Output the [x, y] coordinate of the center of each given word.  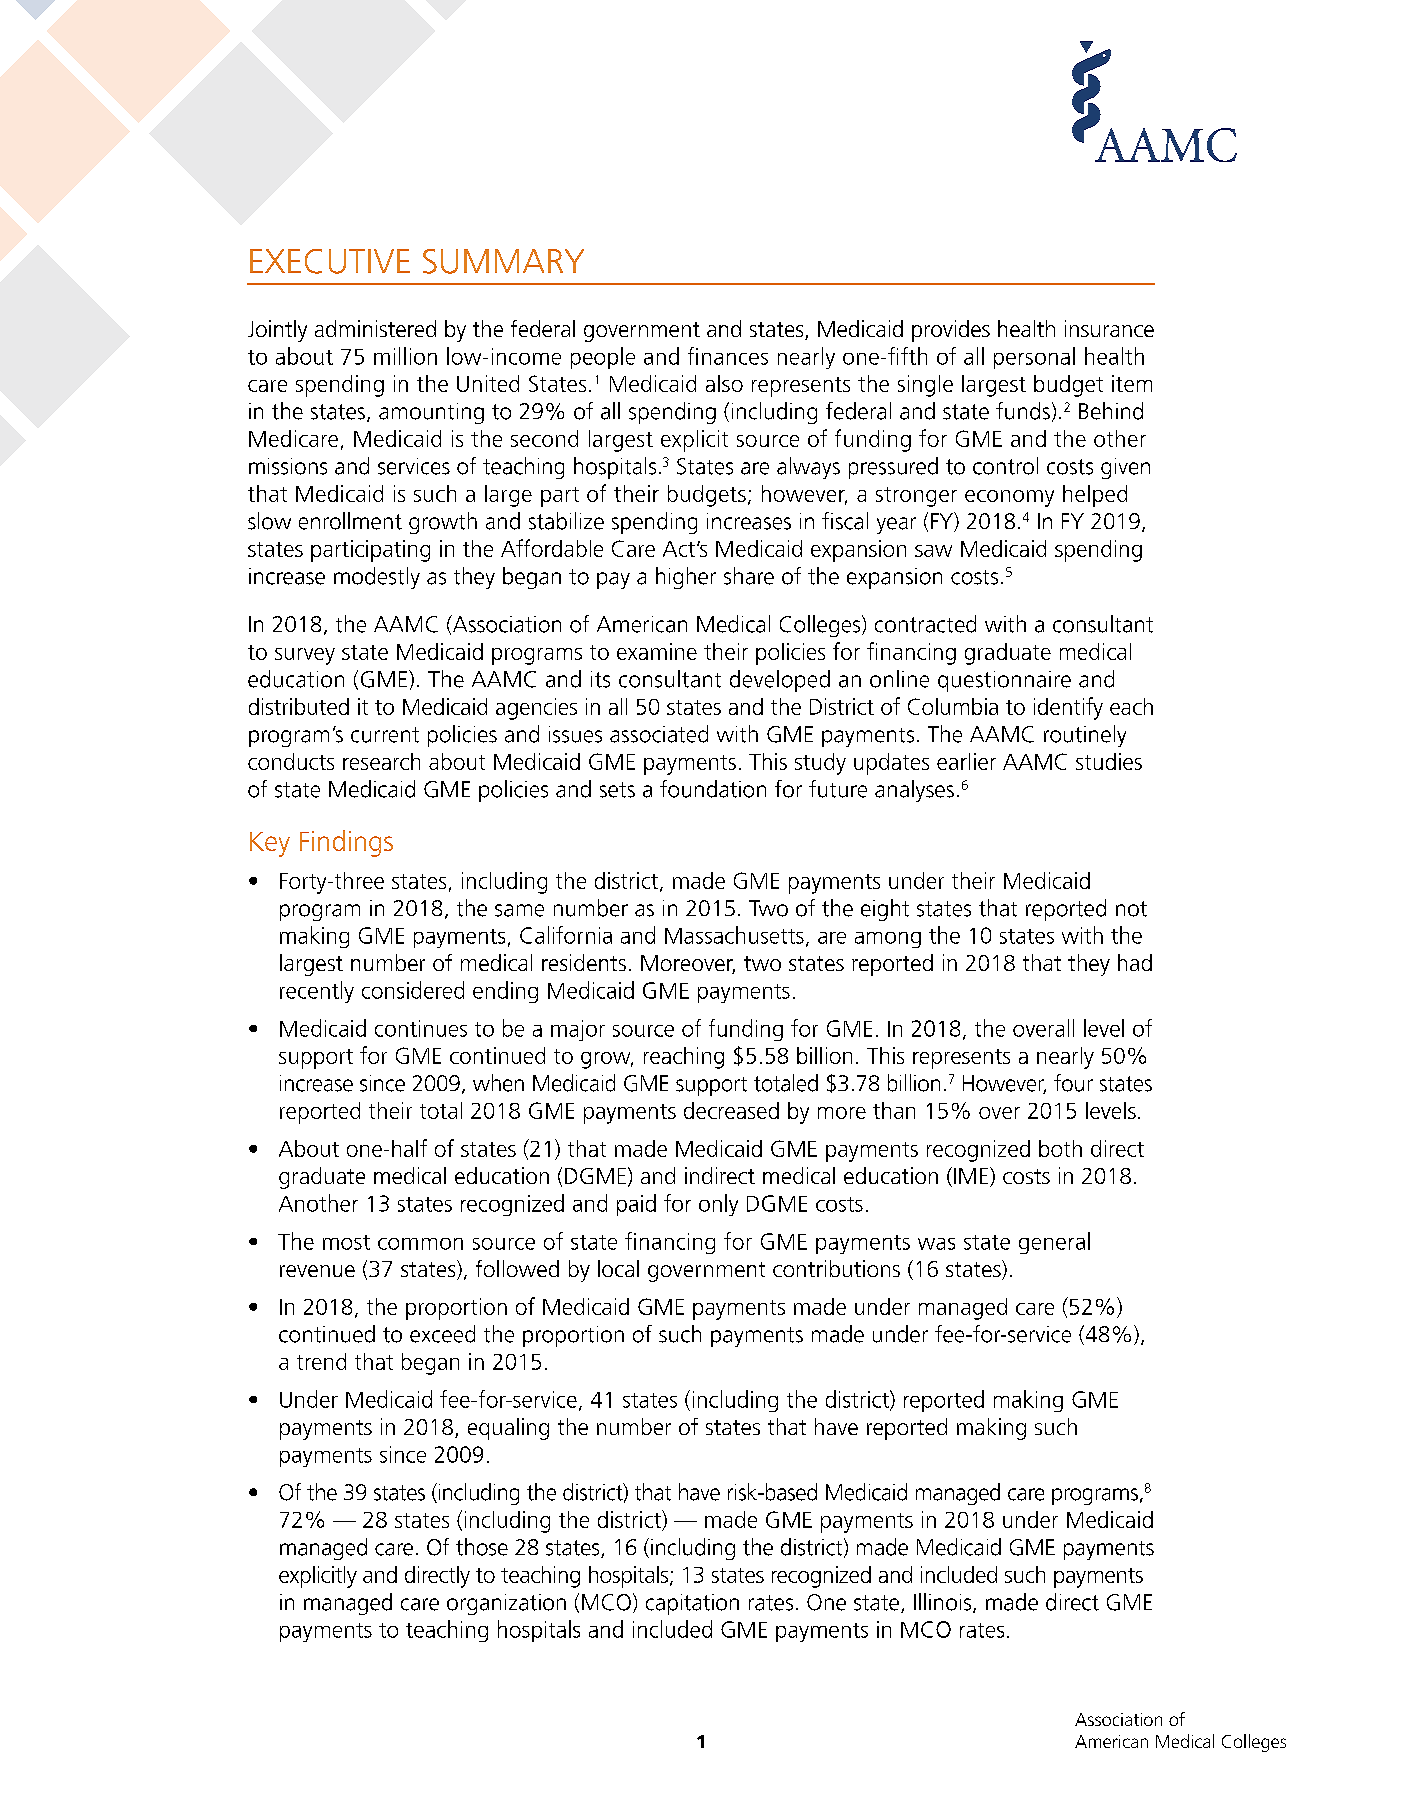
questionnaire [1004, 681]
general [1054, 1243]
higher [686, 578]
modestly [377, 578]
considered [413, 990]
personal [1034, 358]
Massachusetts [734, 935]
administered [375, 328]
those [482, 1547]
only [718, 1205]
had [1135, 962]
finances [728, 356]
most [346, 1242]
